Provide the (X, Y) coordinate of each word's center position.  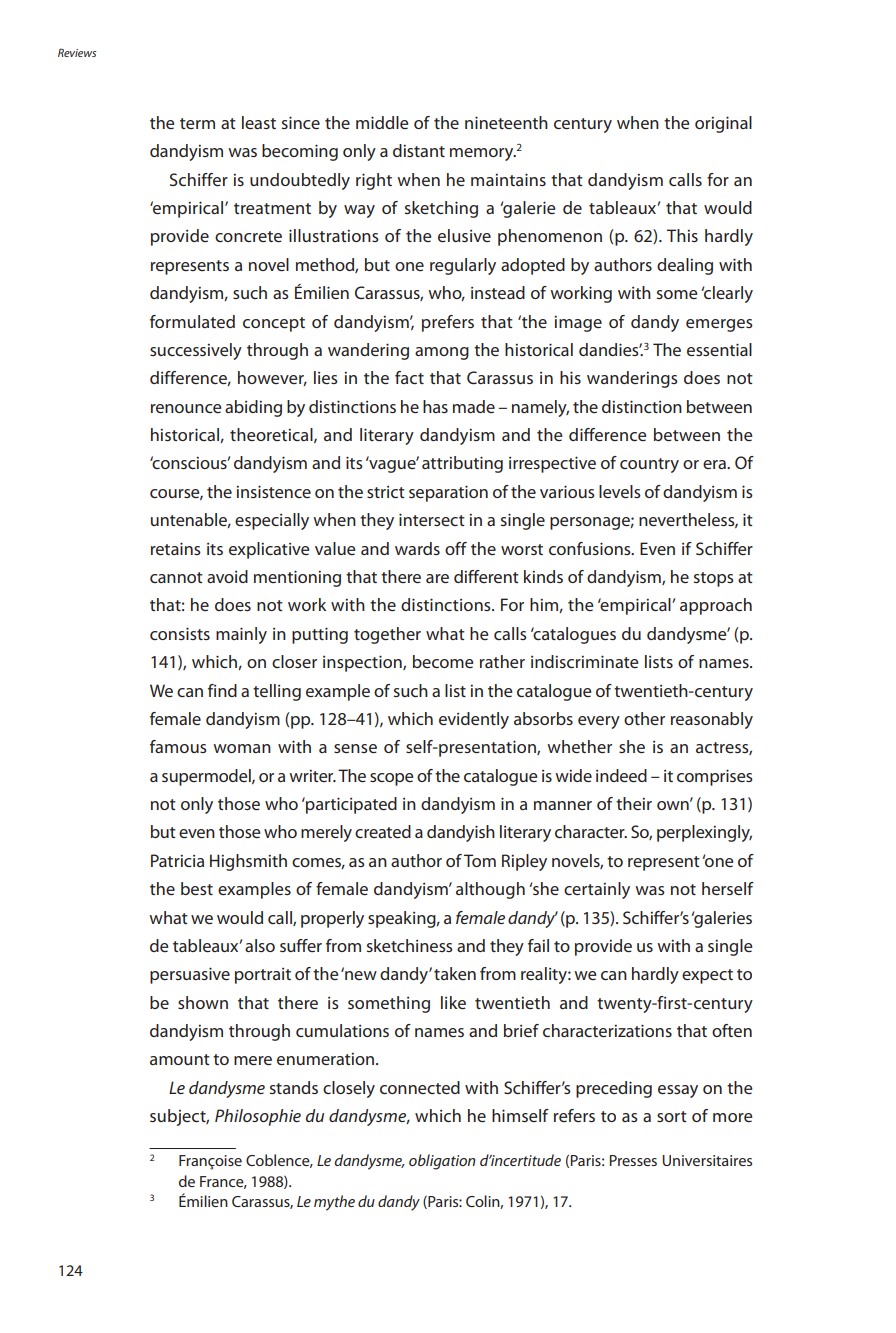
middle (382, 122)
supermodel (207, 777)
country (649, 465)
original (723, 124)
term (197, 123)
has (435, 406)
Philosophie (258, 1117)
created (383, 831)
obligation (442, 1162)
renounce (186, 408)
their (634, 803)
